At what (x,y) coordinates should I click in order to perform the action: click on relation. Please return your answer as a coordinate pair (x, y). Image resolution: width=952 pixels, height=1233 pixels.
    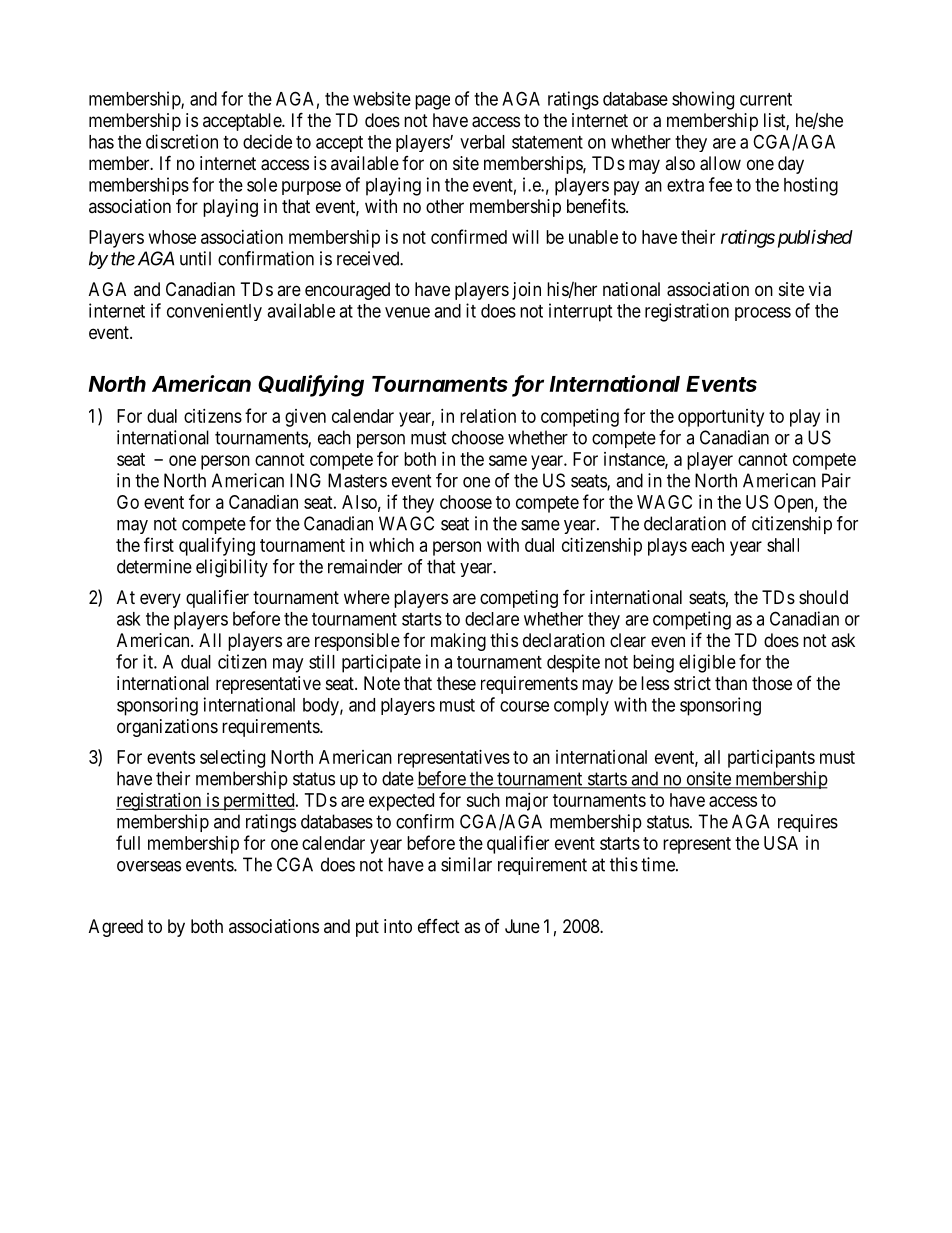
    Looking at the image, I should click on (488, 416).
